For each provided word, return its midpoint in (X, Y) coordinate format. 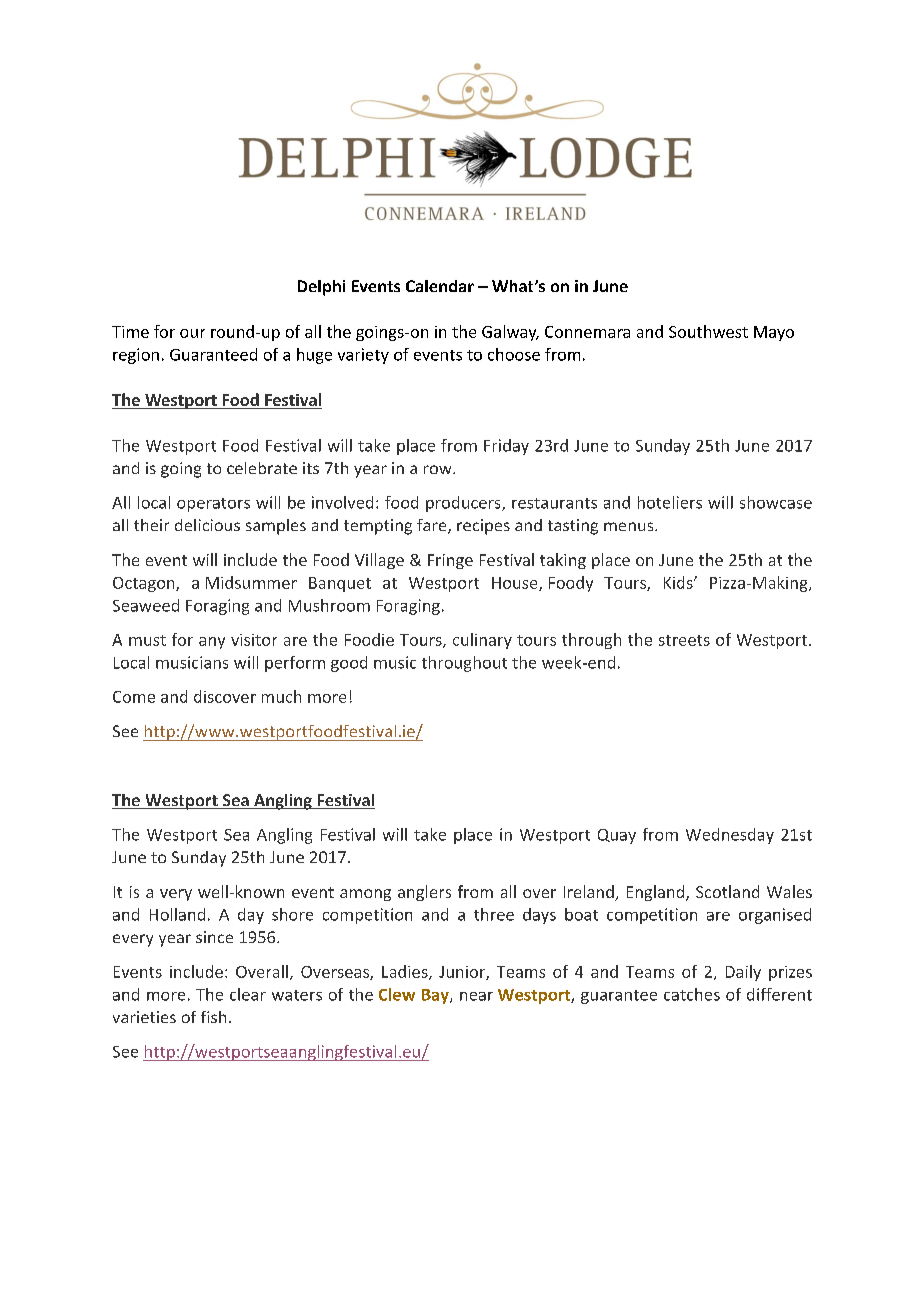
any (212, 643)
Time (130, 332)
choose (514, 354)
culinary (482, 641)
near (476, 996)
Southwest (708, 331)
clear (248, 994)
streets (684, 640)
